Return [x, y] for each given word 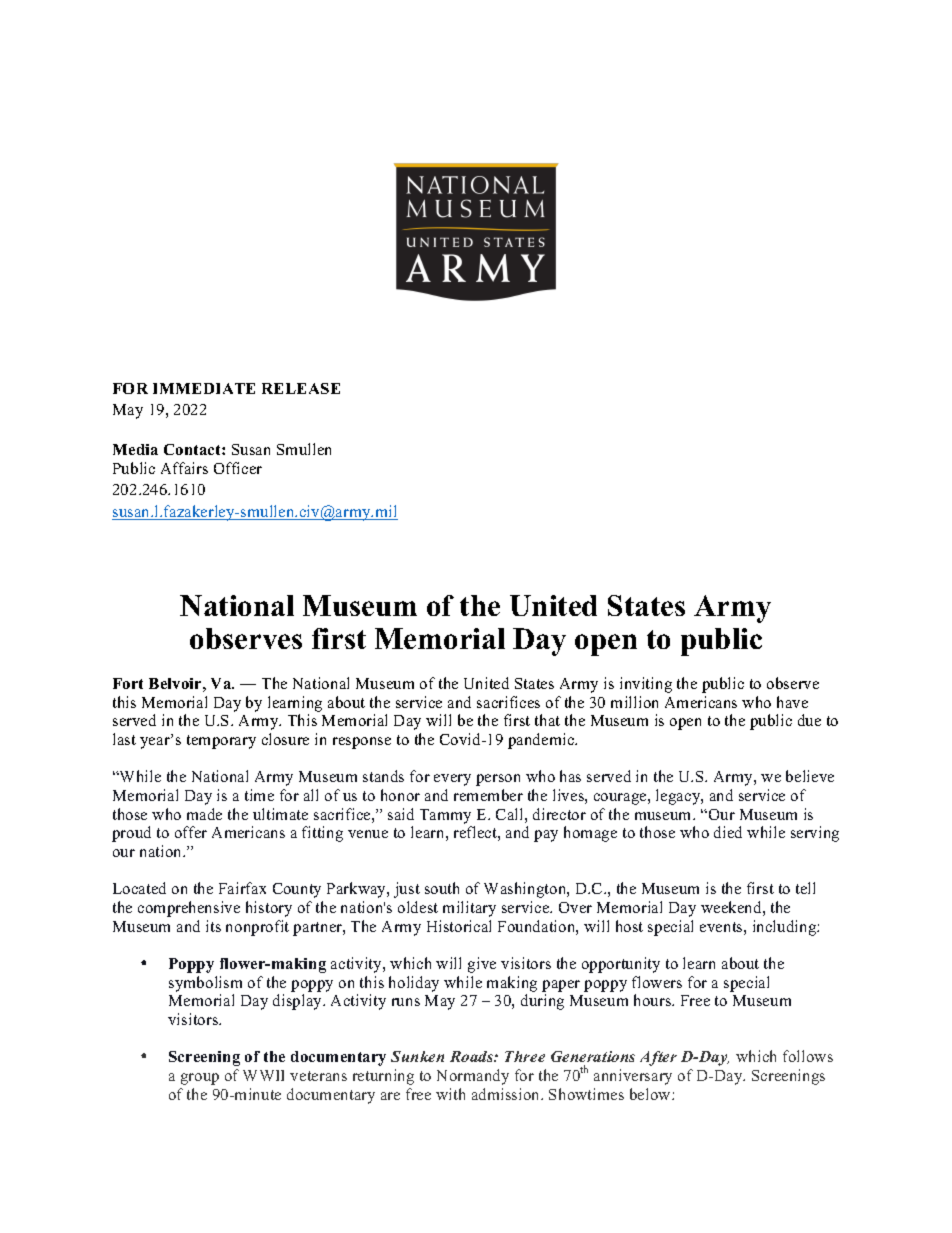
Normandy [473, 1077]
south [442, 888]
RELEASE [301, 388]
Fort [128, 683]
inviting [646, 685]
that [547, 720]
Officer [238, 468]
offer [191, 832]
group [200, 1079]
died [728, 832]
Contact [193, 449]
